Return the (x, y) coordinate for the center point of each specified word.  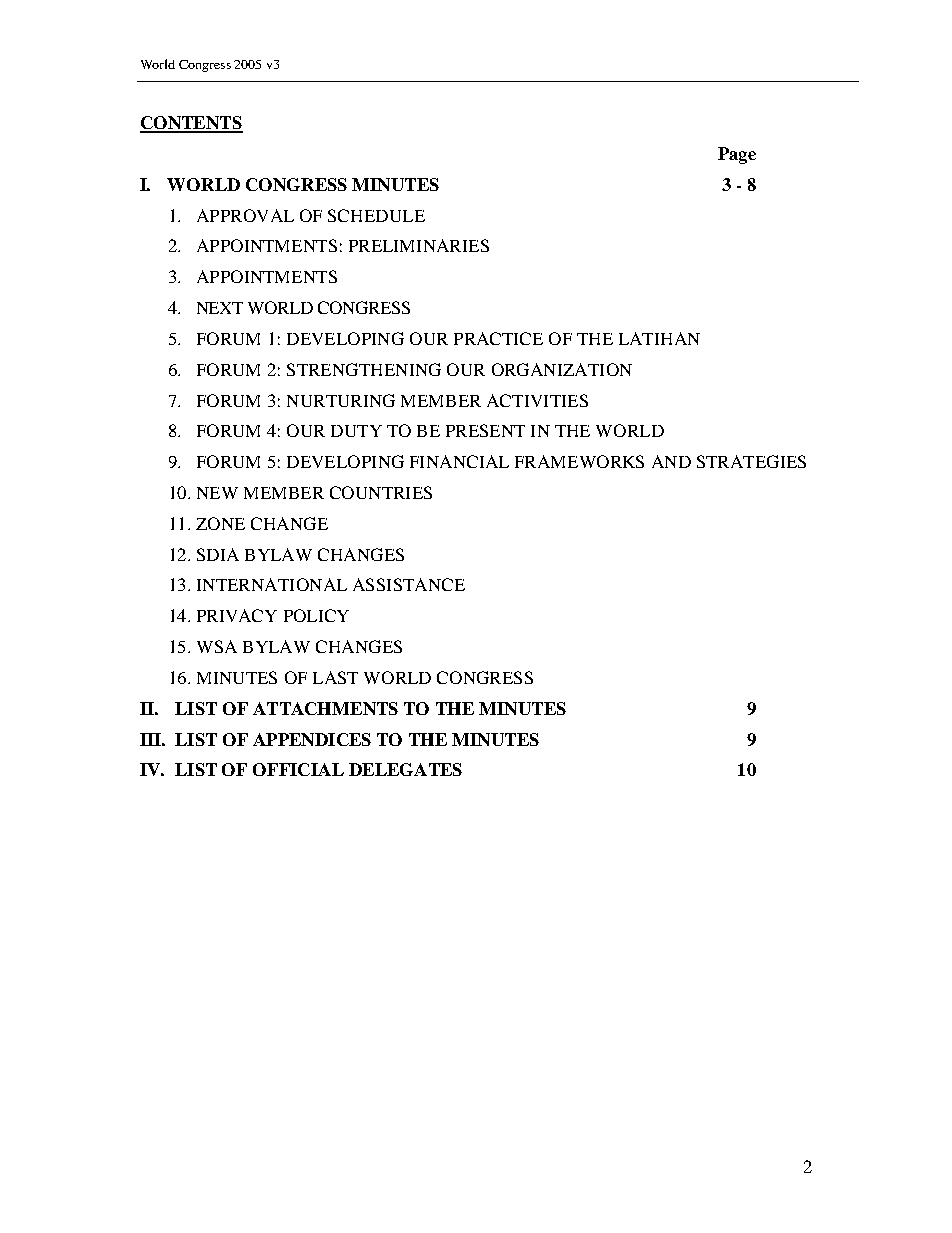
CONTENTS (191, 124)
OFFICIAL (298, 769)
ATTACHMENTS (325, 708)
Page (737, 155)
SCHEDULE (376, 215)
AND (671, 461)
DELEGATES (405, 769)
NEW (217, 493)
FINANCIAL (459, 461)
